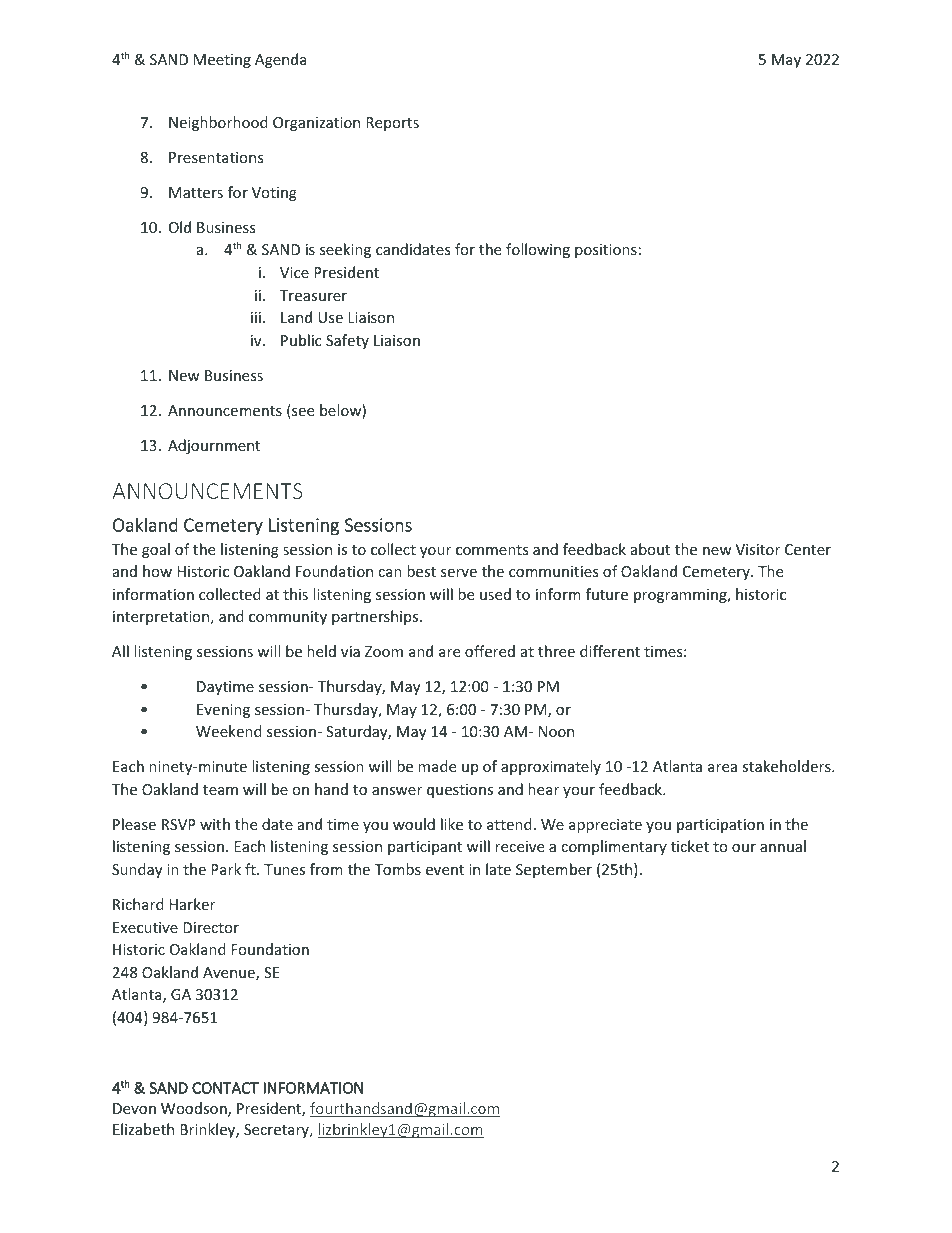 Image resolution: width=952 pixels, height=1233 pixels. I want to click on Reports, so click(392, 124).
